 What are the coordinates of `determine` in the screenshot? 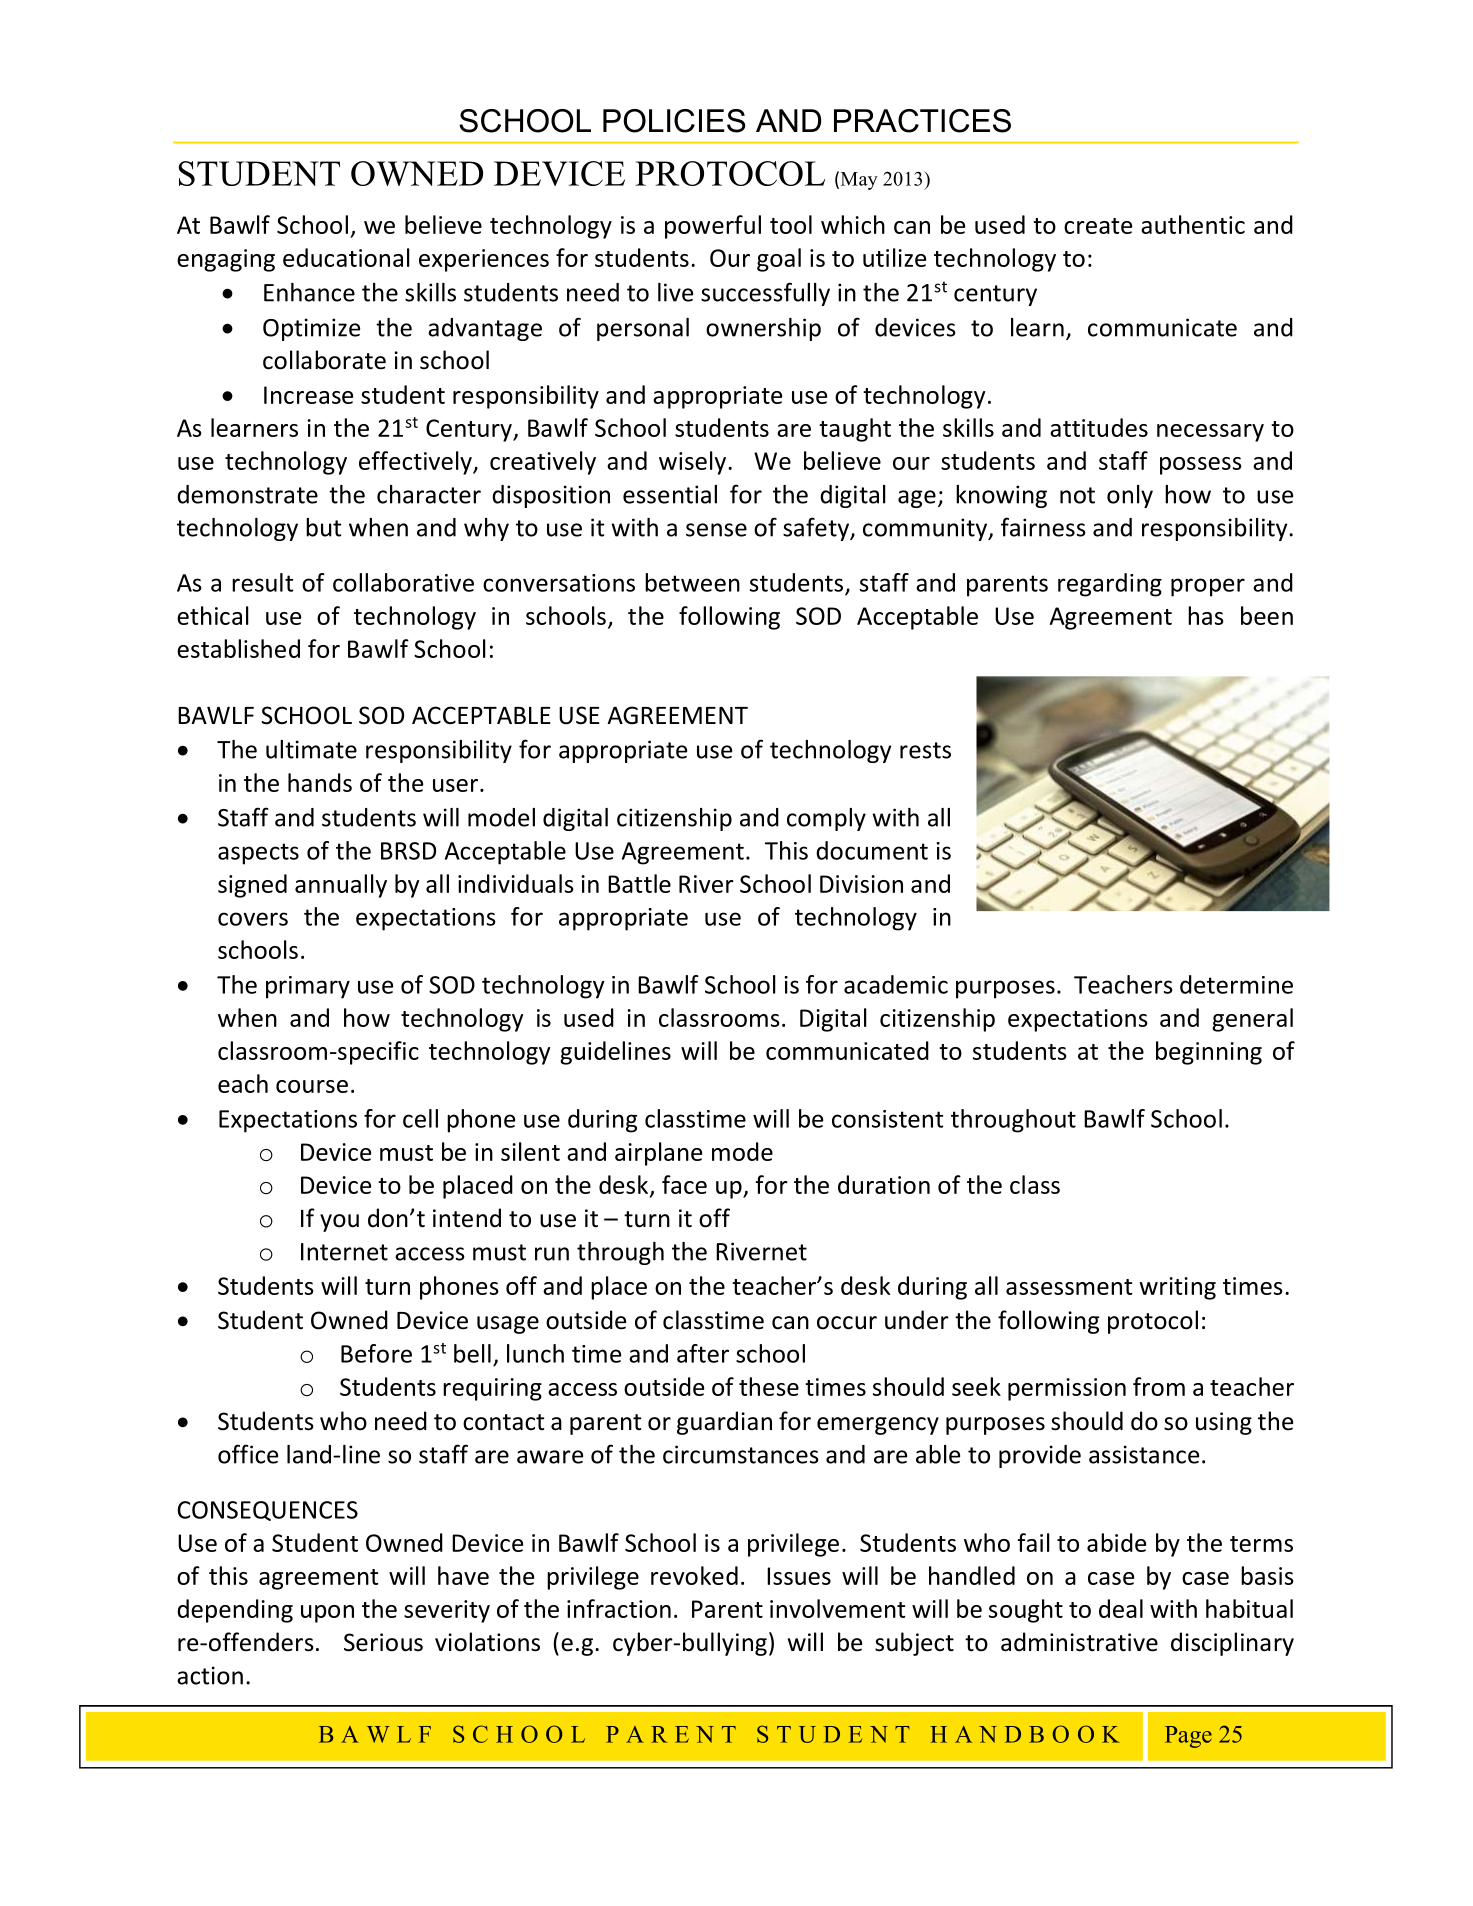 It's located at (1236, 984).
